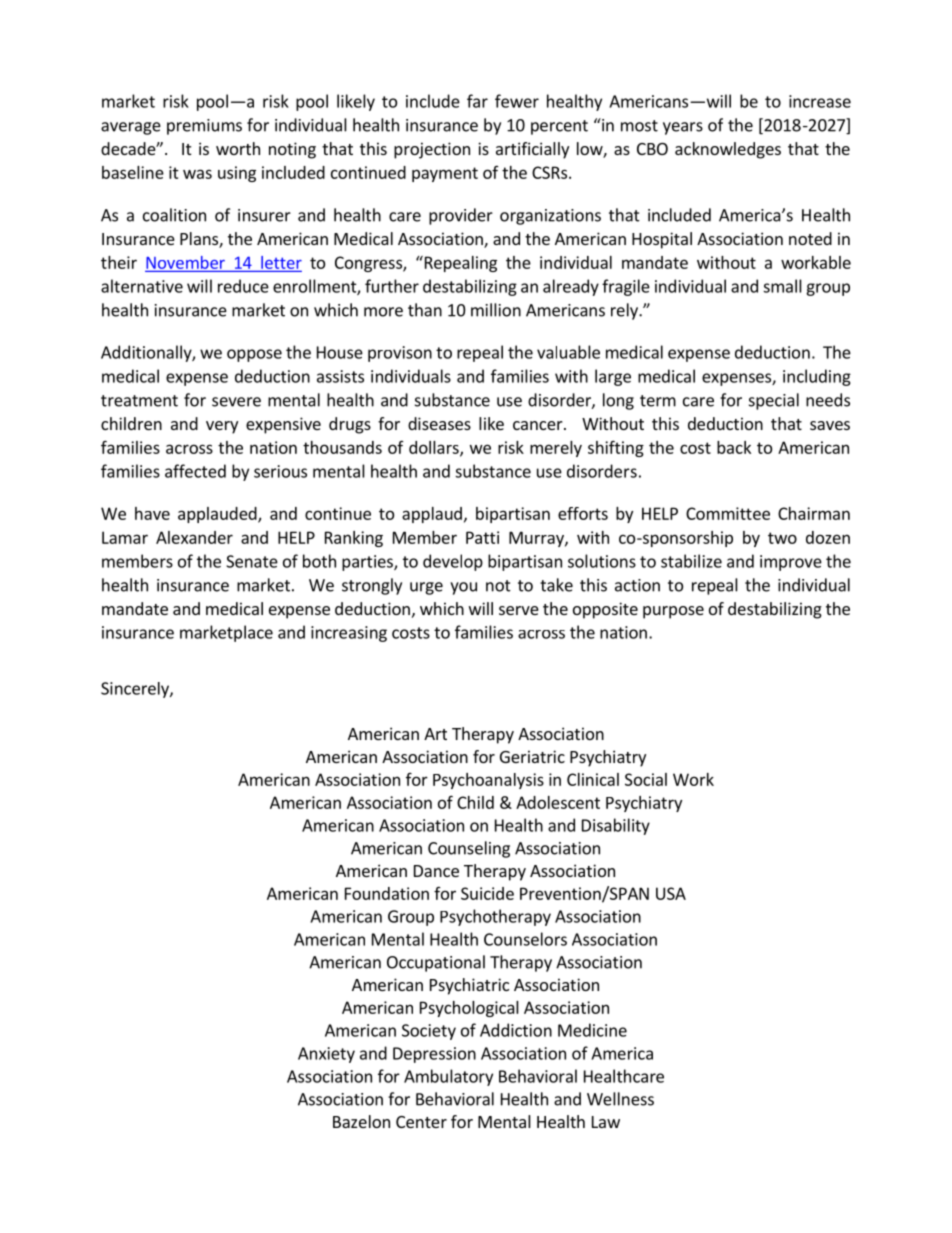 Image resolution: width=952 pixels, height=1233 pixels. I want to click on premiums, so click(204, 127).
